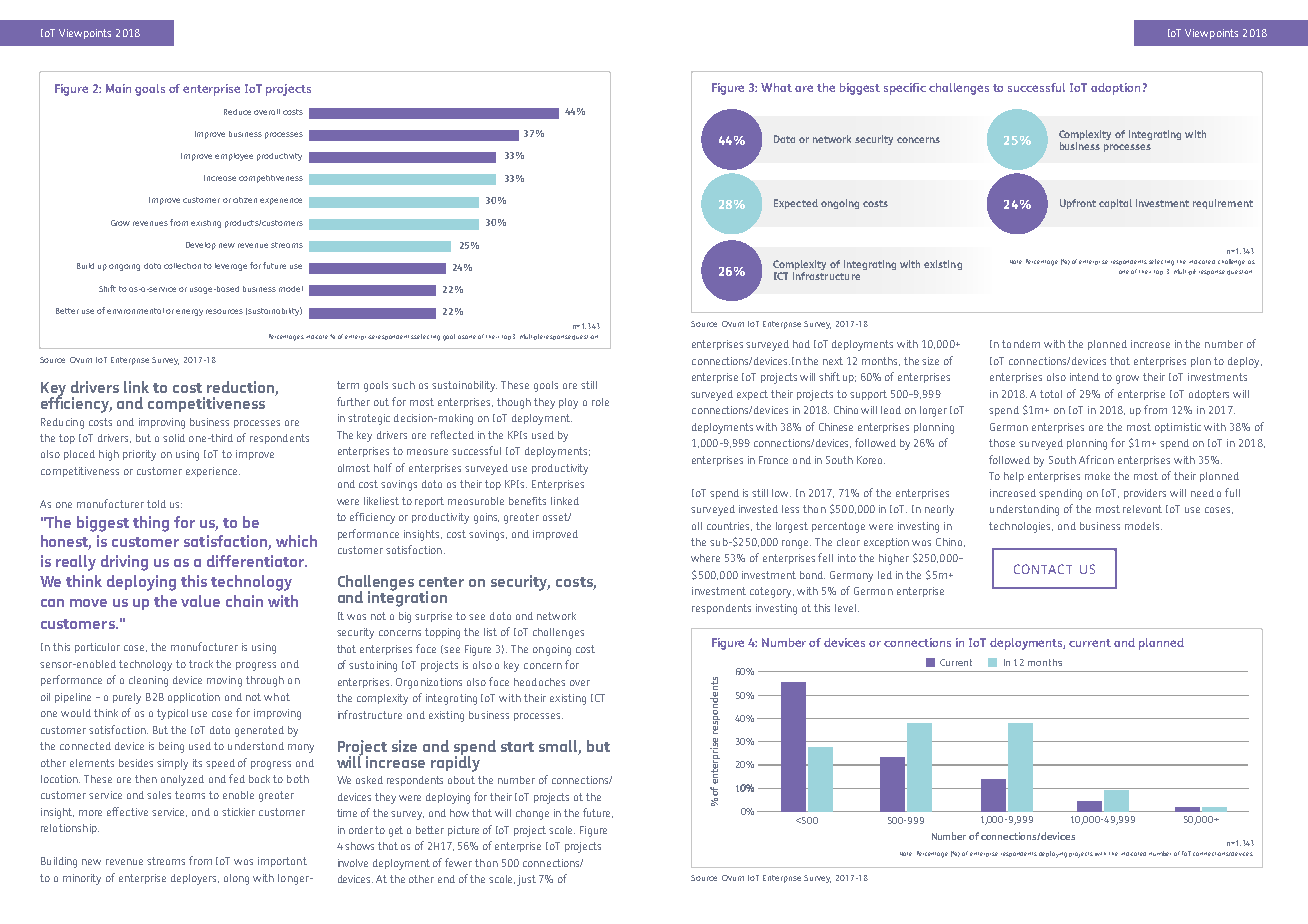 The height and width of the document is (924, 1308). I want to click on adoption, so click(1115, 89).
